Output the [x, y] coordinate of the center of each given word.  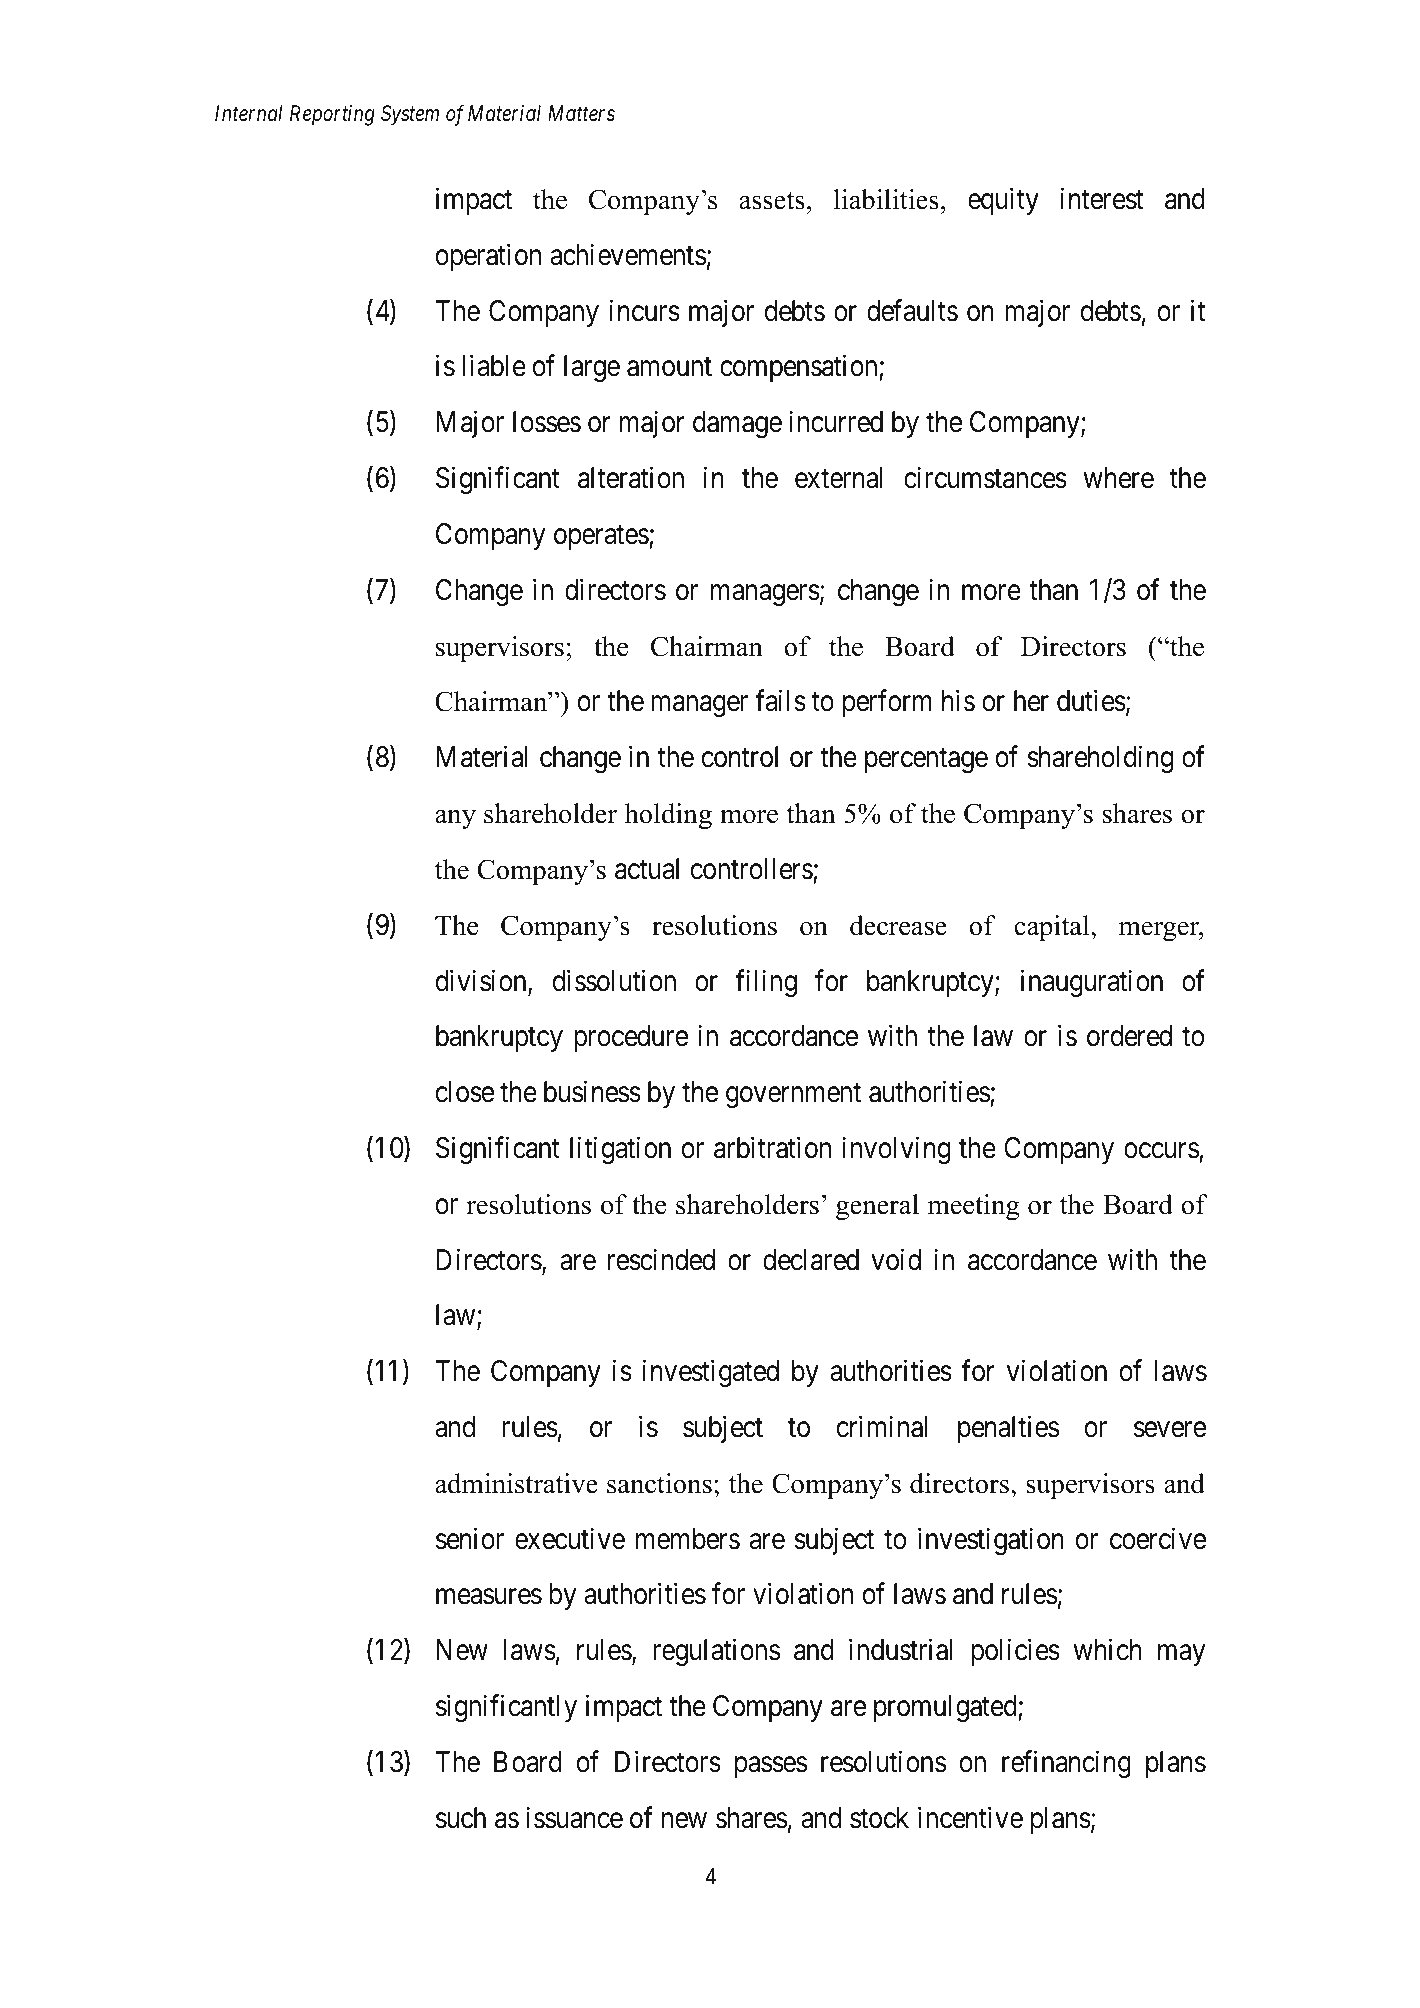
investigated [711, 1373]
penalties [1008, 1429]
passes [771, 1767]
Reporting [332, 115]
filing [766, 983]
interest [1102, 199]
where [1118, 478]
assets [772, 201]
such [461, 1818]
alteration [631, 478]
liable [494, 366]
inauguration [1092, 983]
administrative [516, 1483]
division [482, 981]
